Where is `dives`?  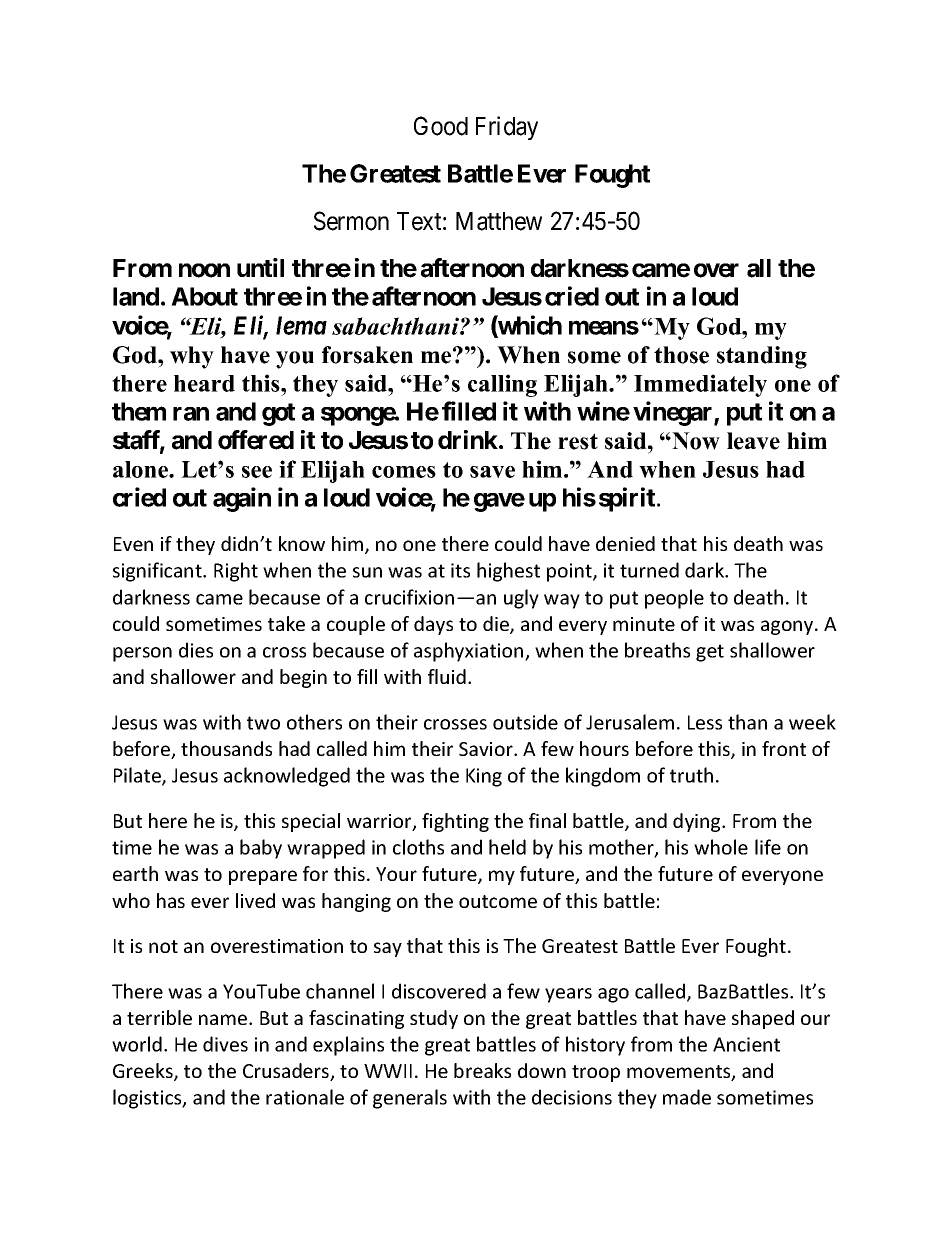
dives is located at coordinates (225, 1044).
